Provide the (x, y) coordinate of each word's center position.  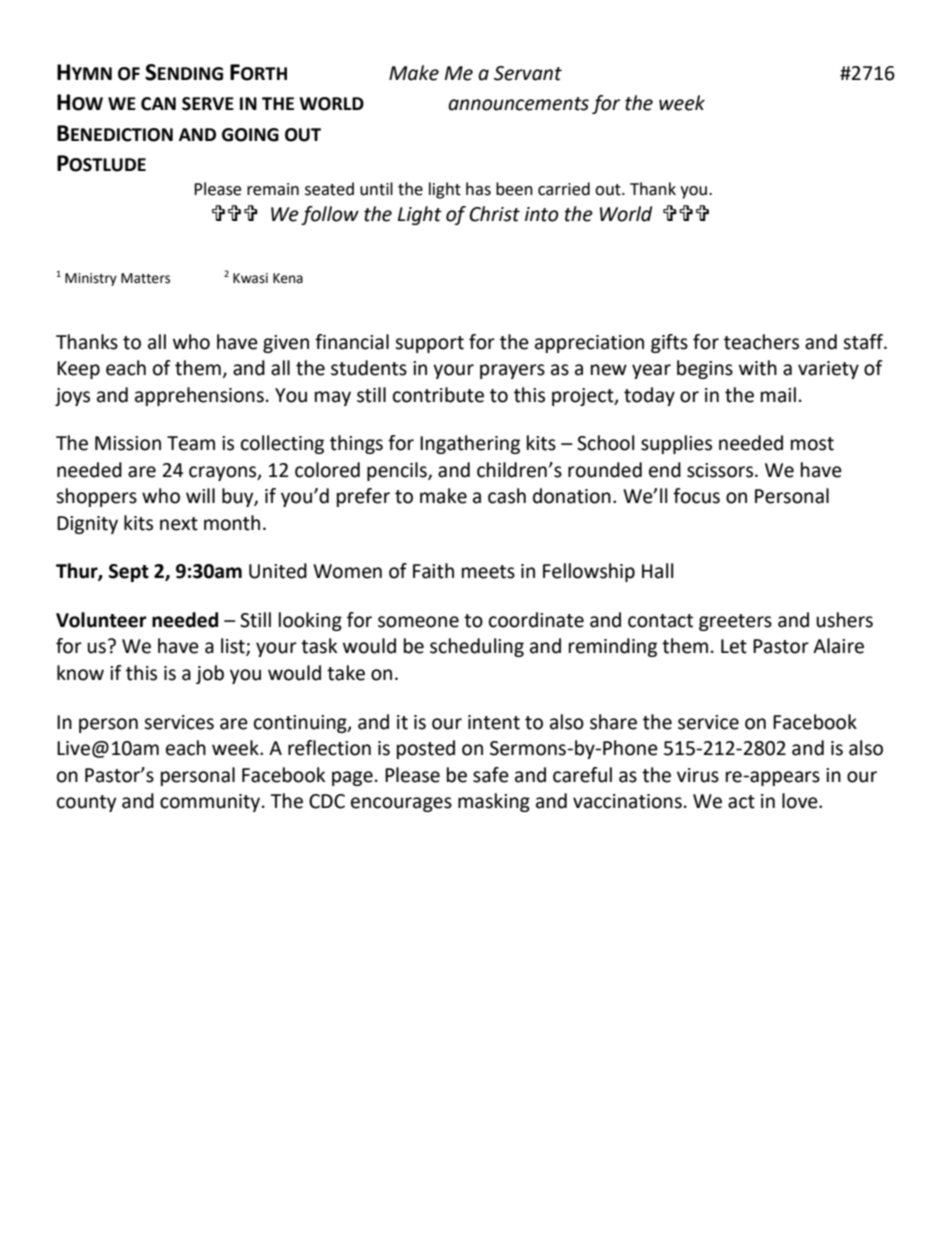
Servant (528, 73)
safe (491, 775)
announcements (518, 104)
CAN (158, 104)
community (211, 803)
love (801, 801)
